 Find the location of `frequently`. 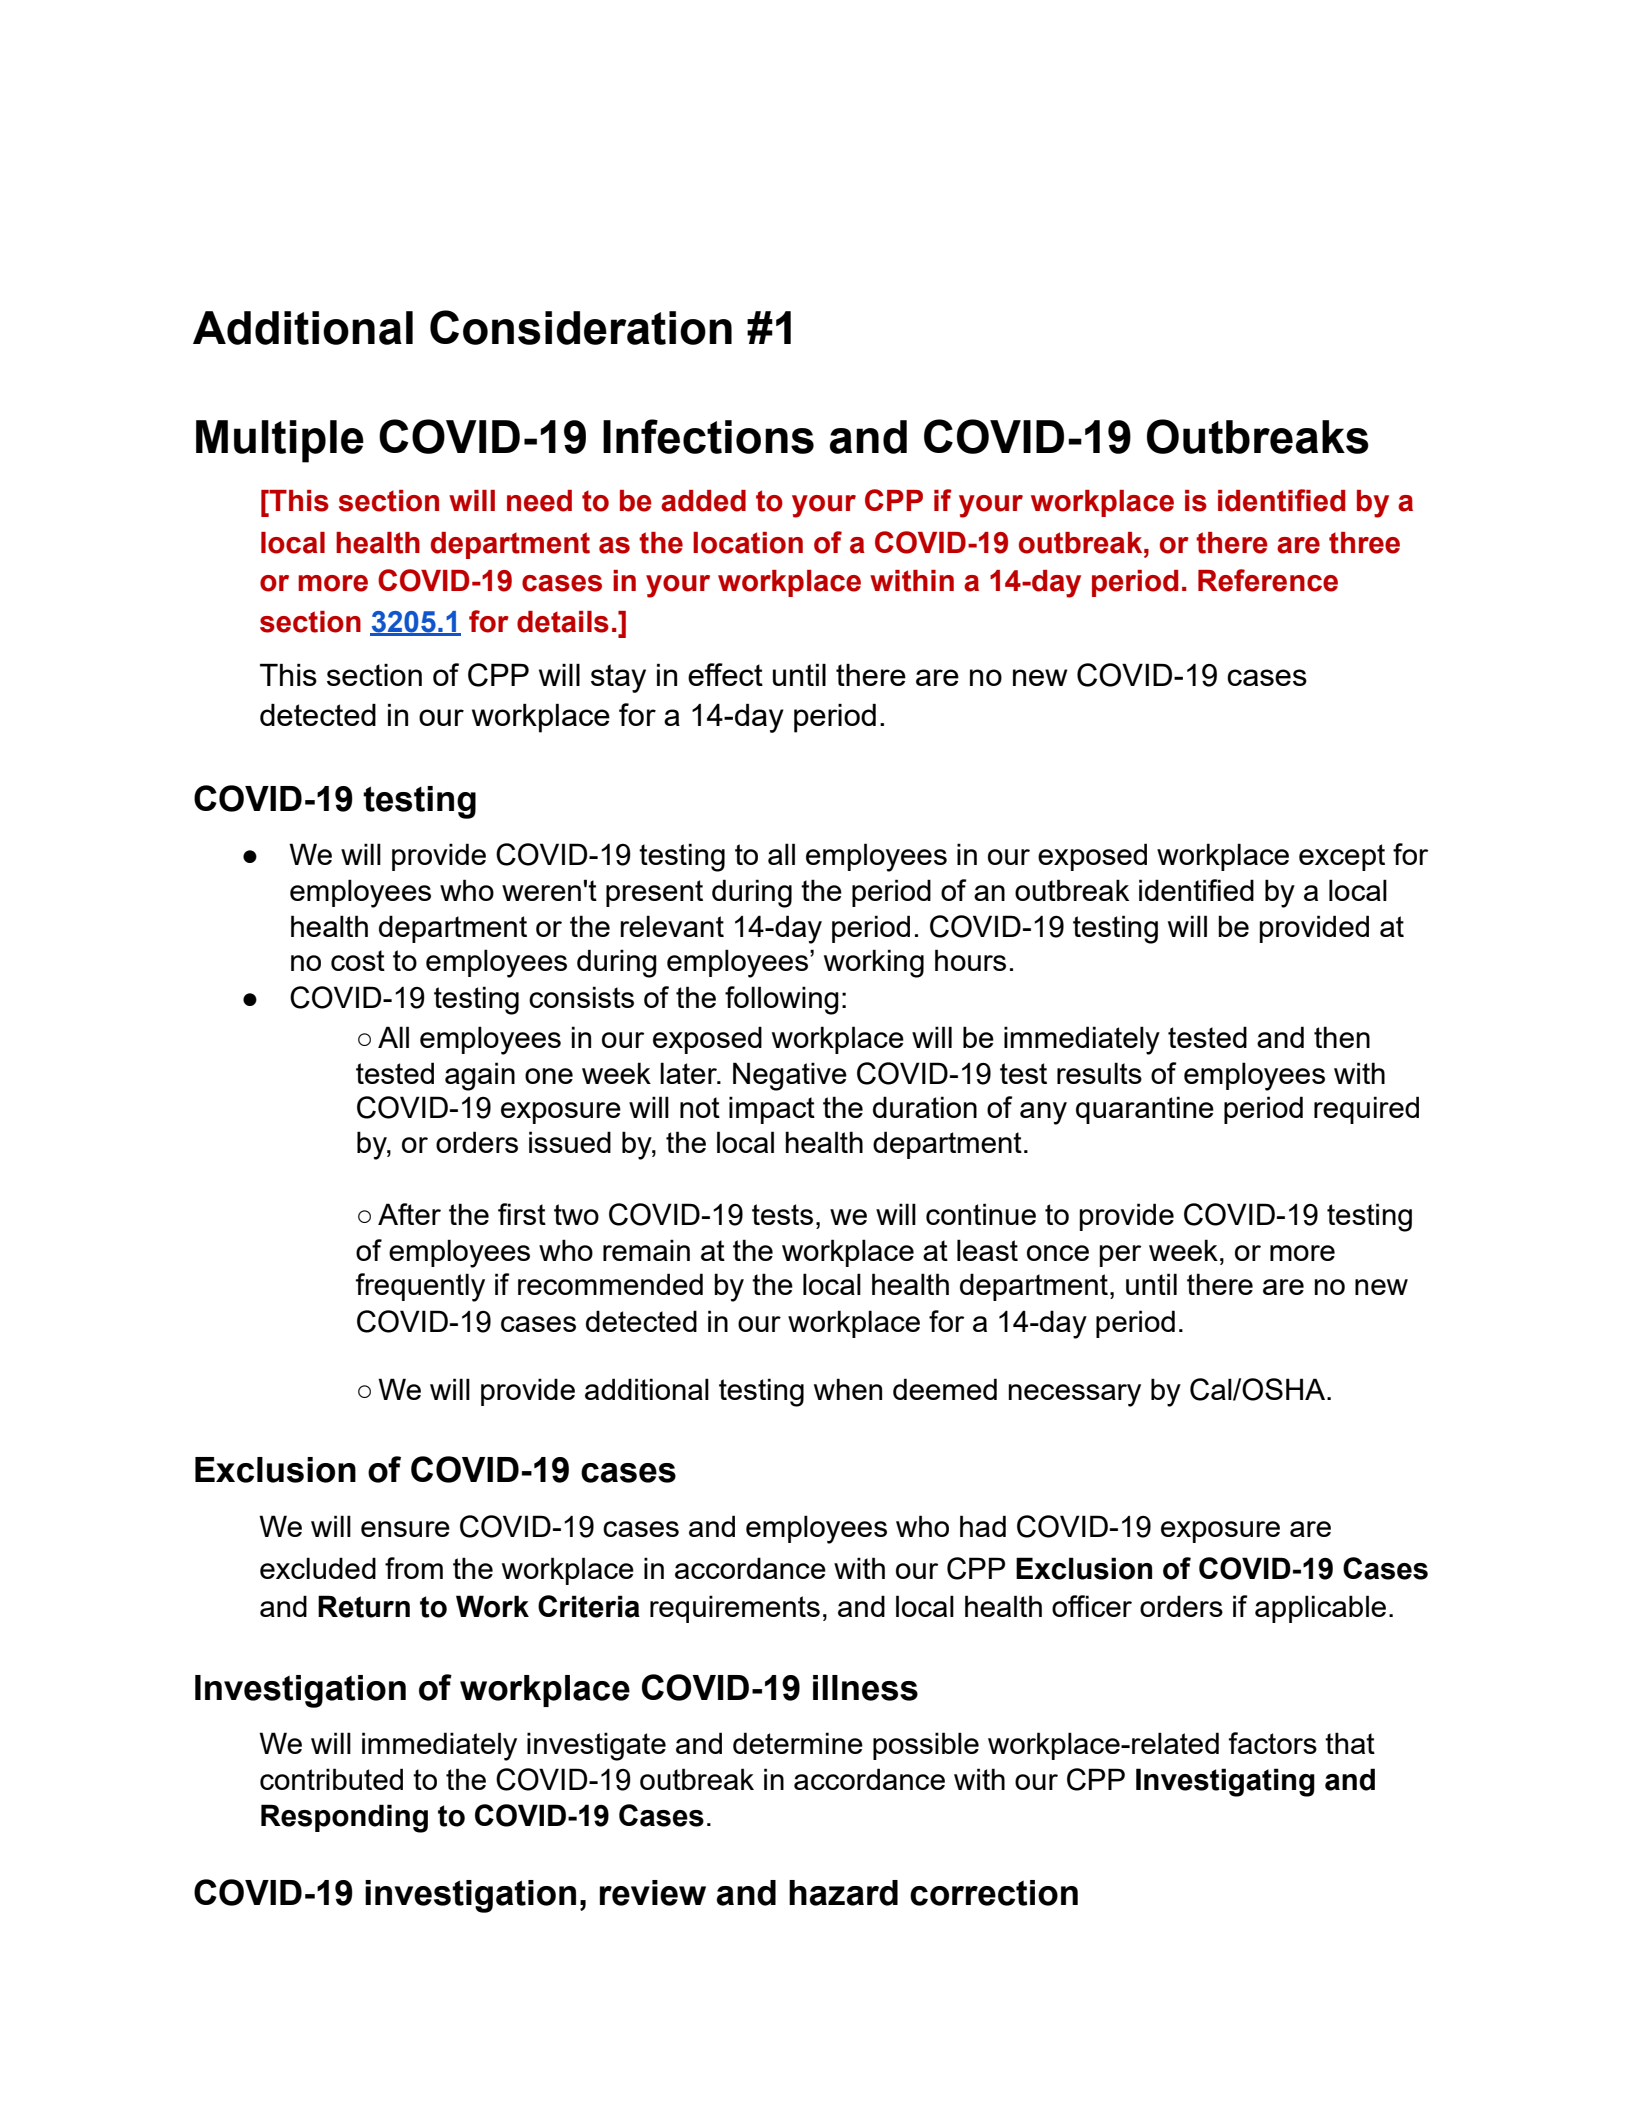

frequently is located at coordinates (420, 1287).
